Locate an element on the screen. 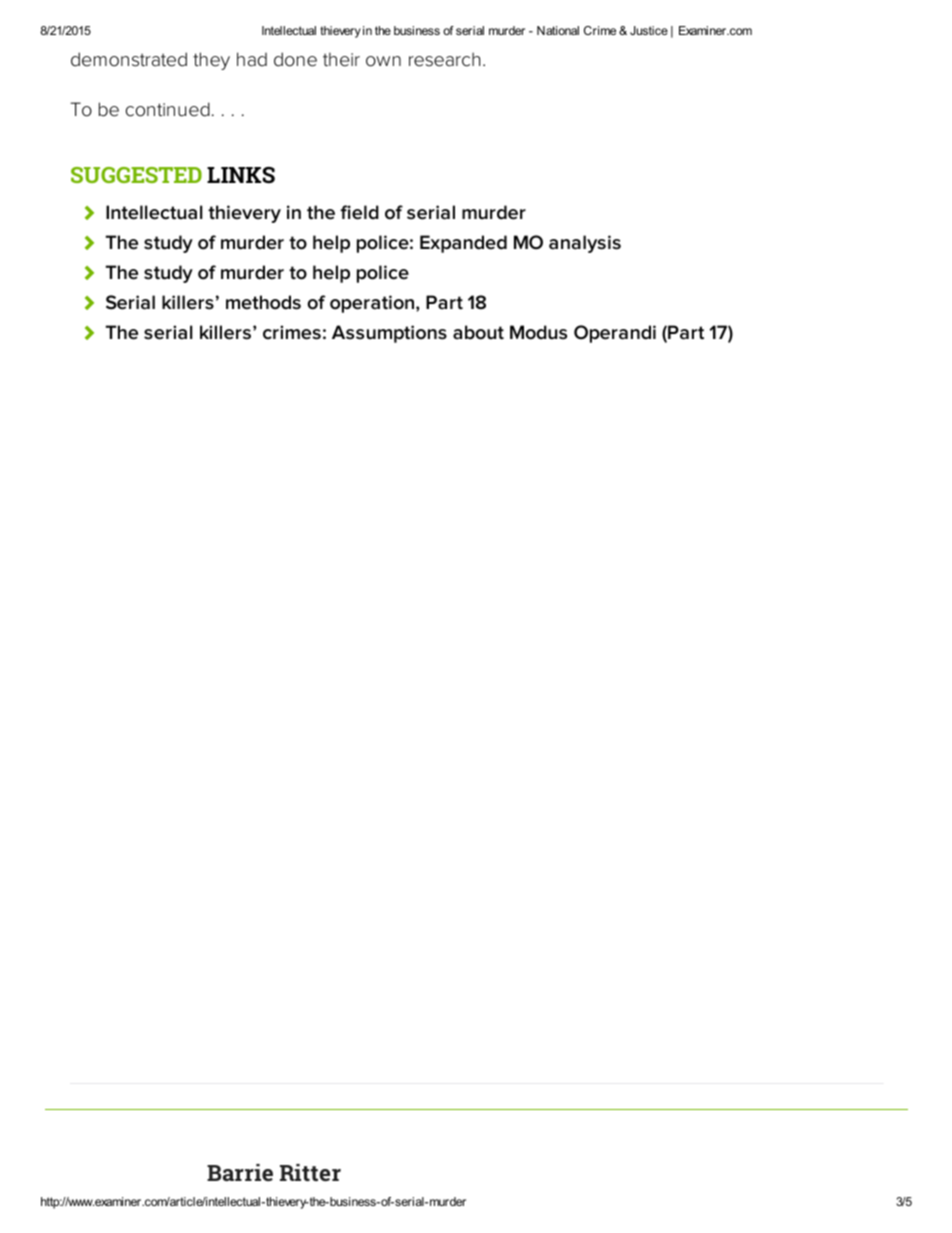 The height and width of the screenshot is (1233, 952). methods is located at coordinates (263, 302).
